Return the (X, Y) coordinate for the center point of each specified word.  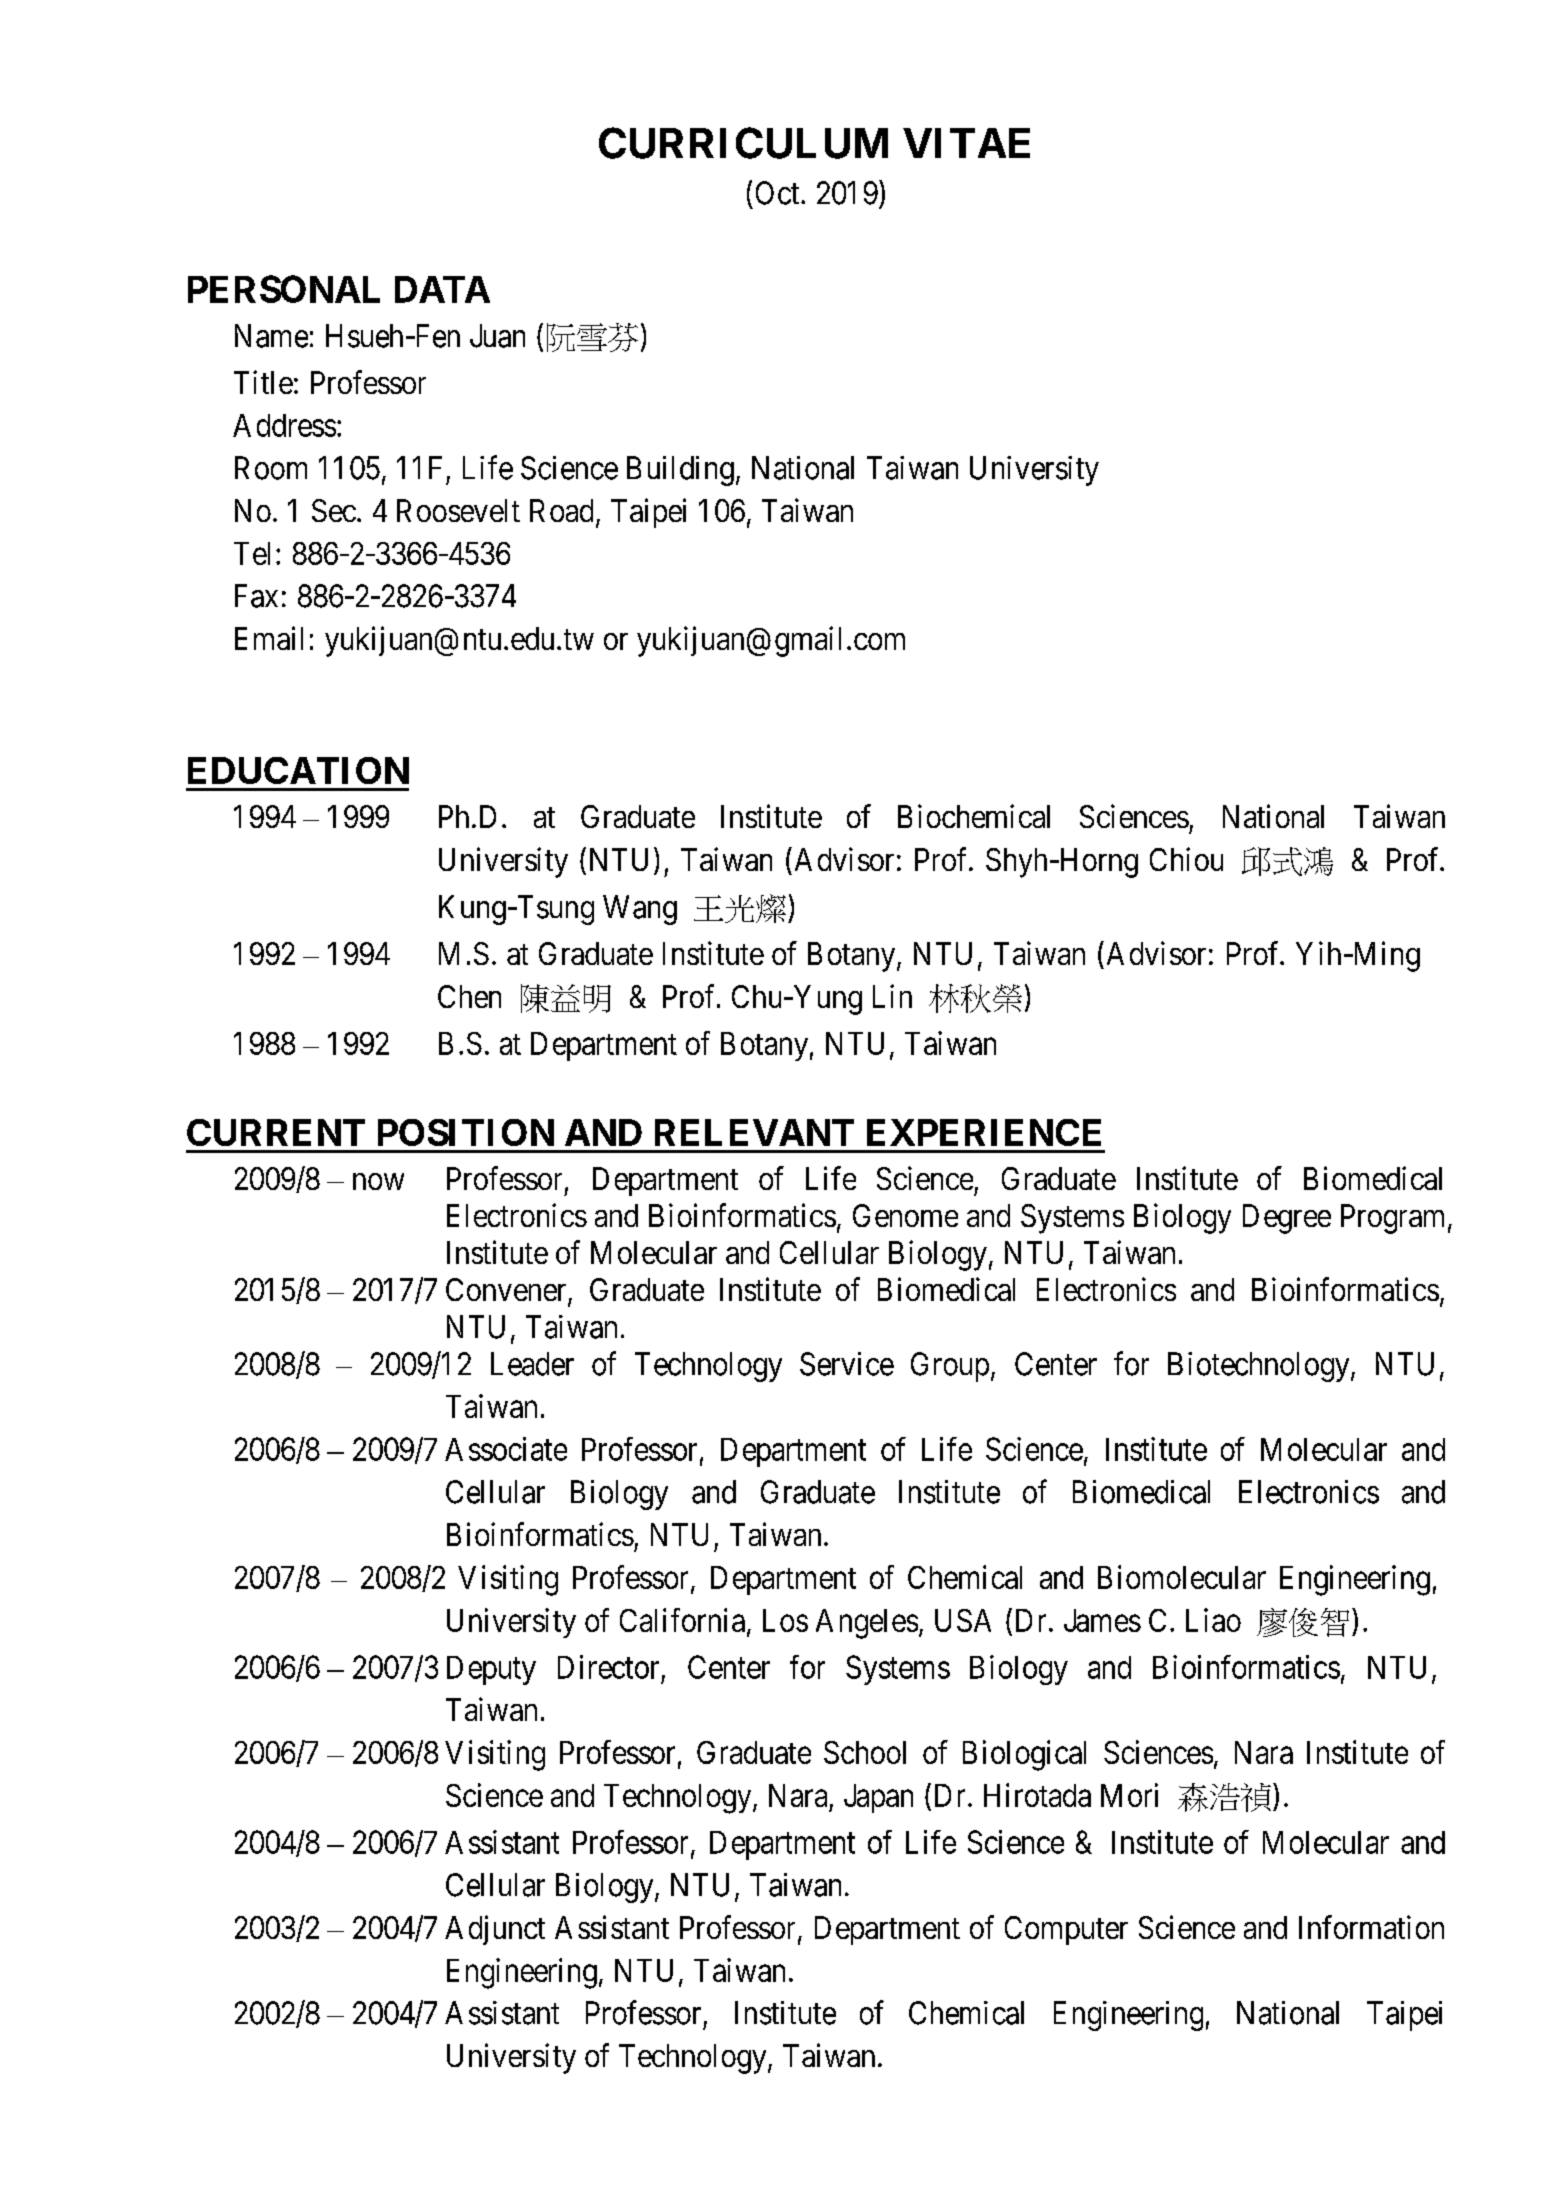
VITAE (966, 143)
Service (847, 1364)
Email (269, 638)
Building (680, 471)
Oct (779, 193)
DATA (442, 289)
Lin (892, 996)
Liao (1213, 1620)
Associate (506, 1449)
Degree (1287, 1219)
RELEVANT (754, 1132)
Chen (469, 996)
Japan (878, 1798)
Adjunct (495, 1930)
